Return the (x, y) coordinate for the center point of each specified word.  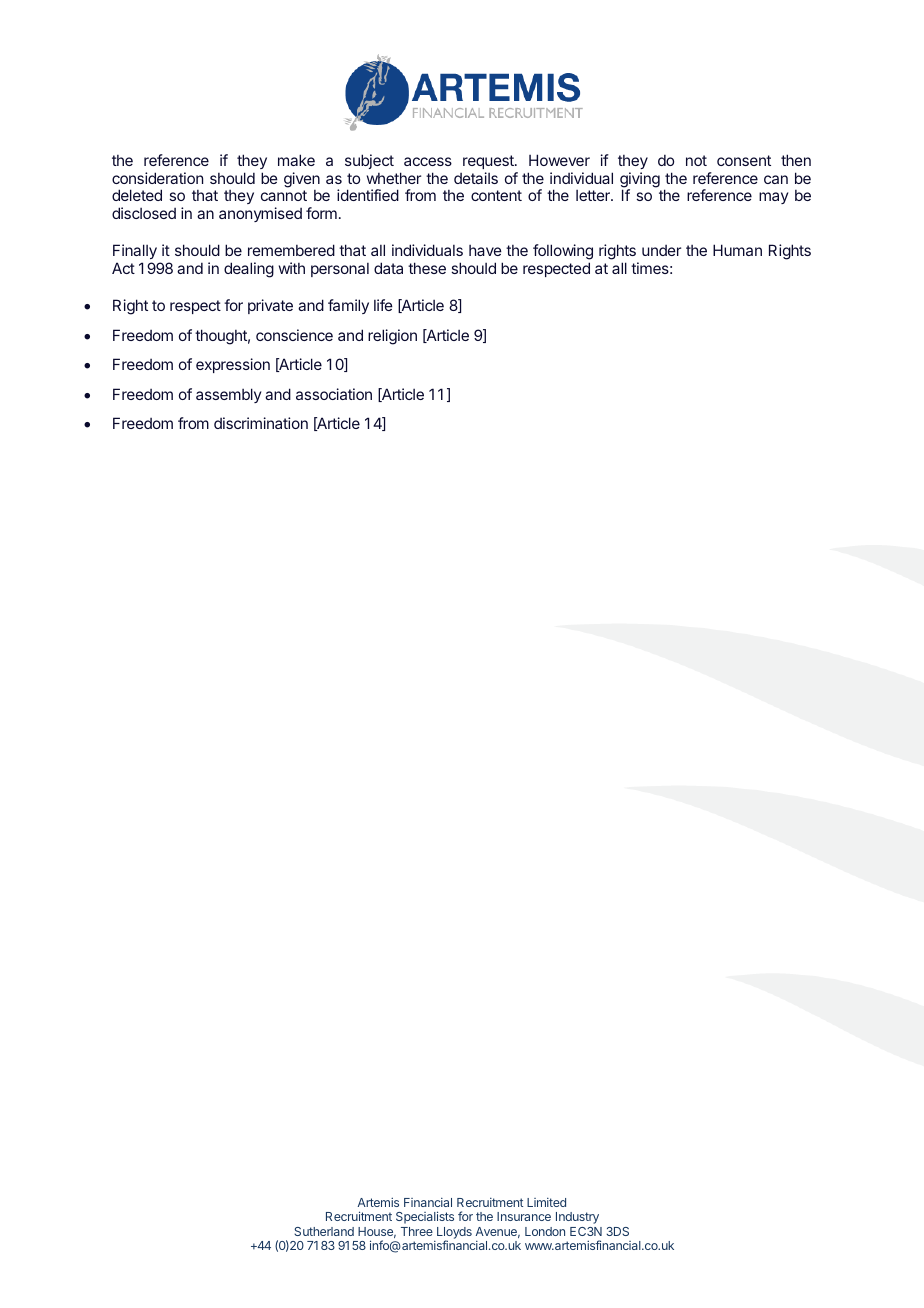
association (334, 394)
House (377, 1232)
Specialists (425, 1217)
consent (744, 160)
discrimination (261, 423)
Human (737, 250)
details (476, 178)
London (545, 1231)
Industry (577, 1218)
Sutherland (324, 1231)
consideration (157, 178)
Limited (546, 1202)
